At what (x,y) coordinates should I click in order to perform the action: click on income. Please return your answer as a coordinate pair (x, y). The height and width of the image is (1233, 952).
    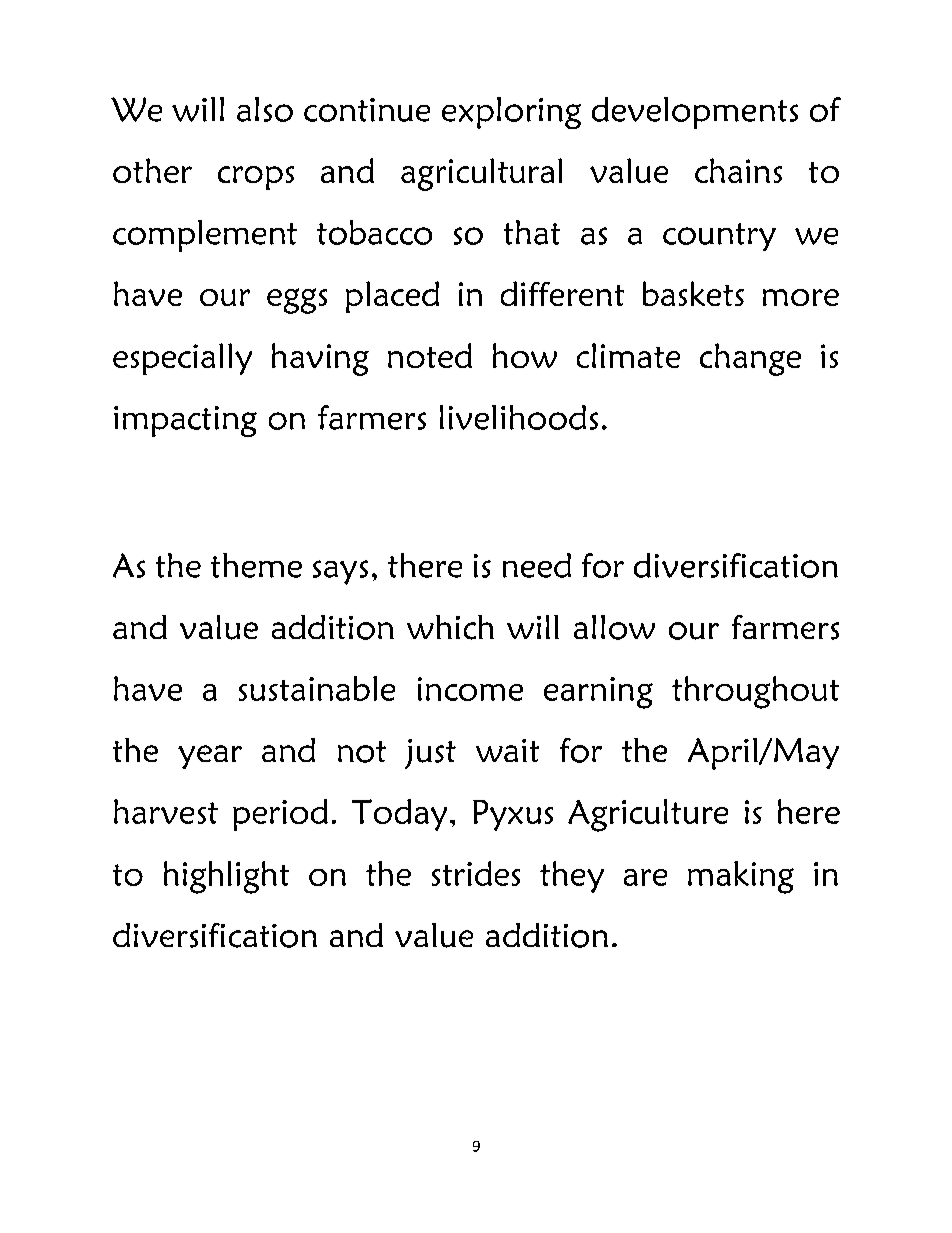
    Looking at the image, I should click on (470, 689).
